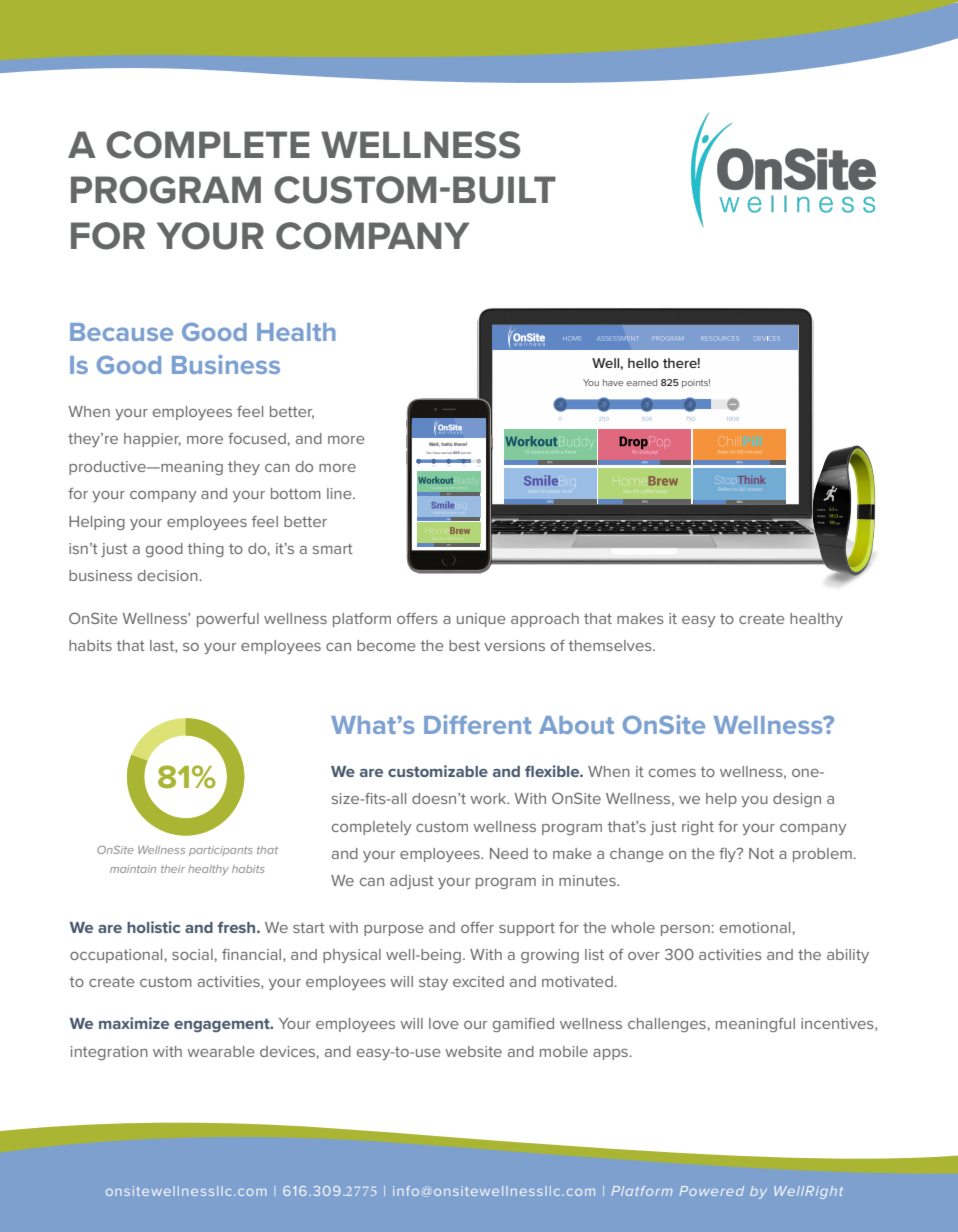 This document has height=1232, width=958. I want to click on Powered, so click(711, 1191).
